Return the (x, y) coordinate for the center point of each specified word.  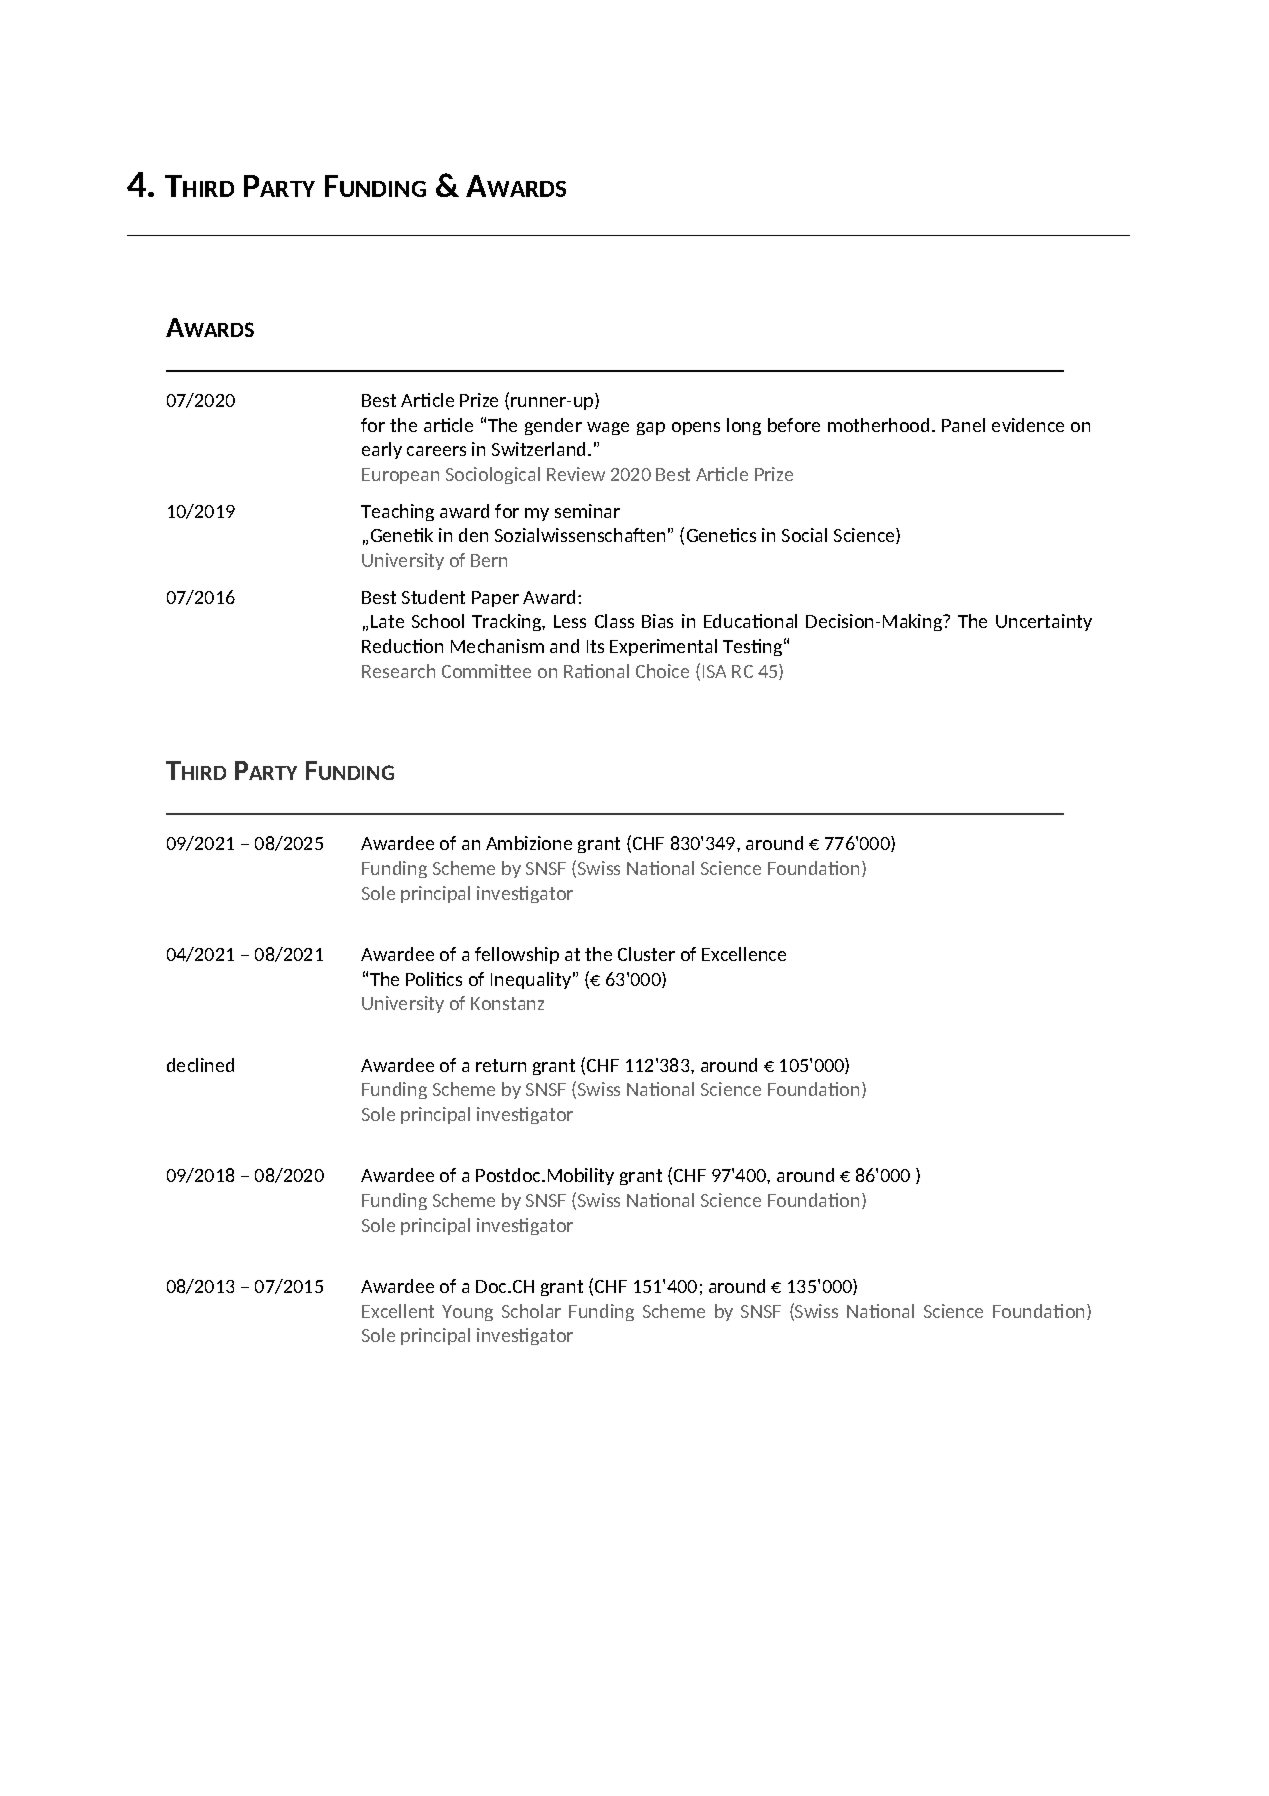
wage (608, 428)
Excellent (398, 1311)
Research (398, 671)
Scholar (531, 1311)
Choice (662, 671)
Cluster (646, 954)
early (382, 450)
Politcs (434, 979)
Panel (963, 425)
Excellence (744, 954)
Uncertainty (1044, 622)
